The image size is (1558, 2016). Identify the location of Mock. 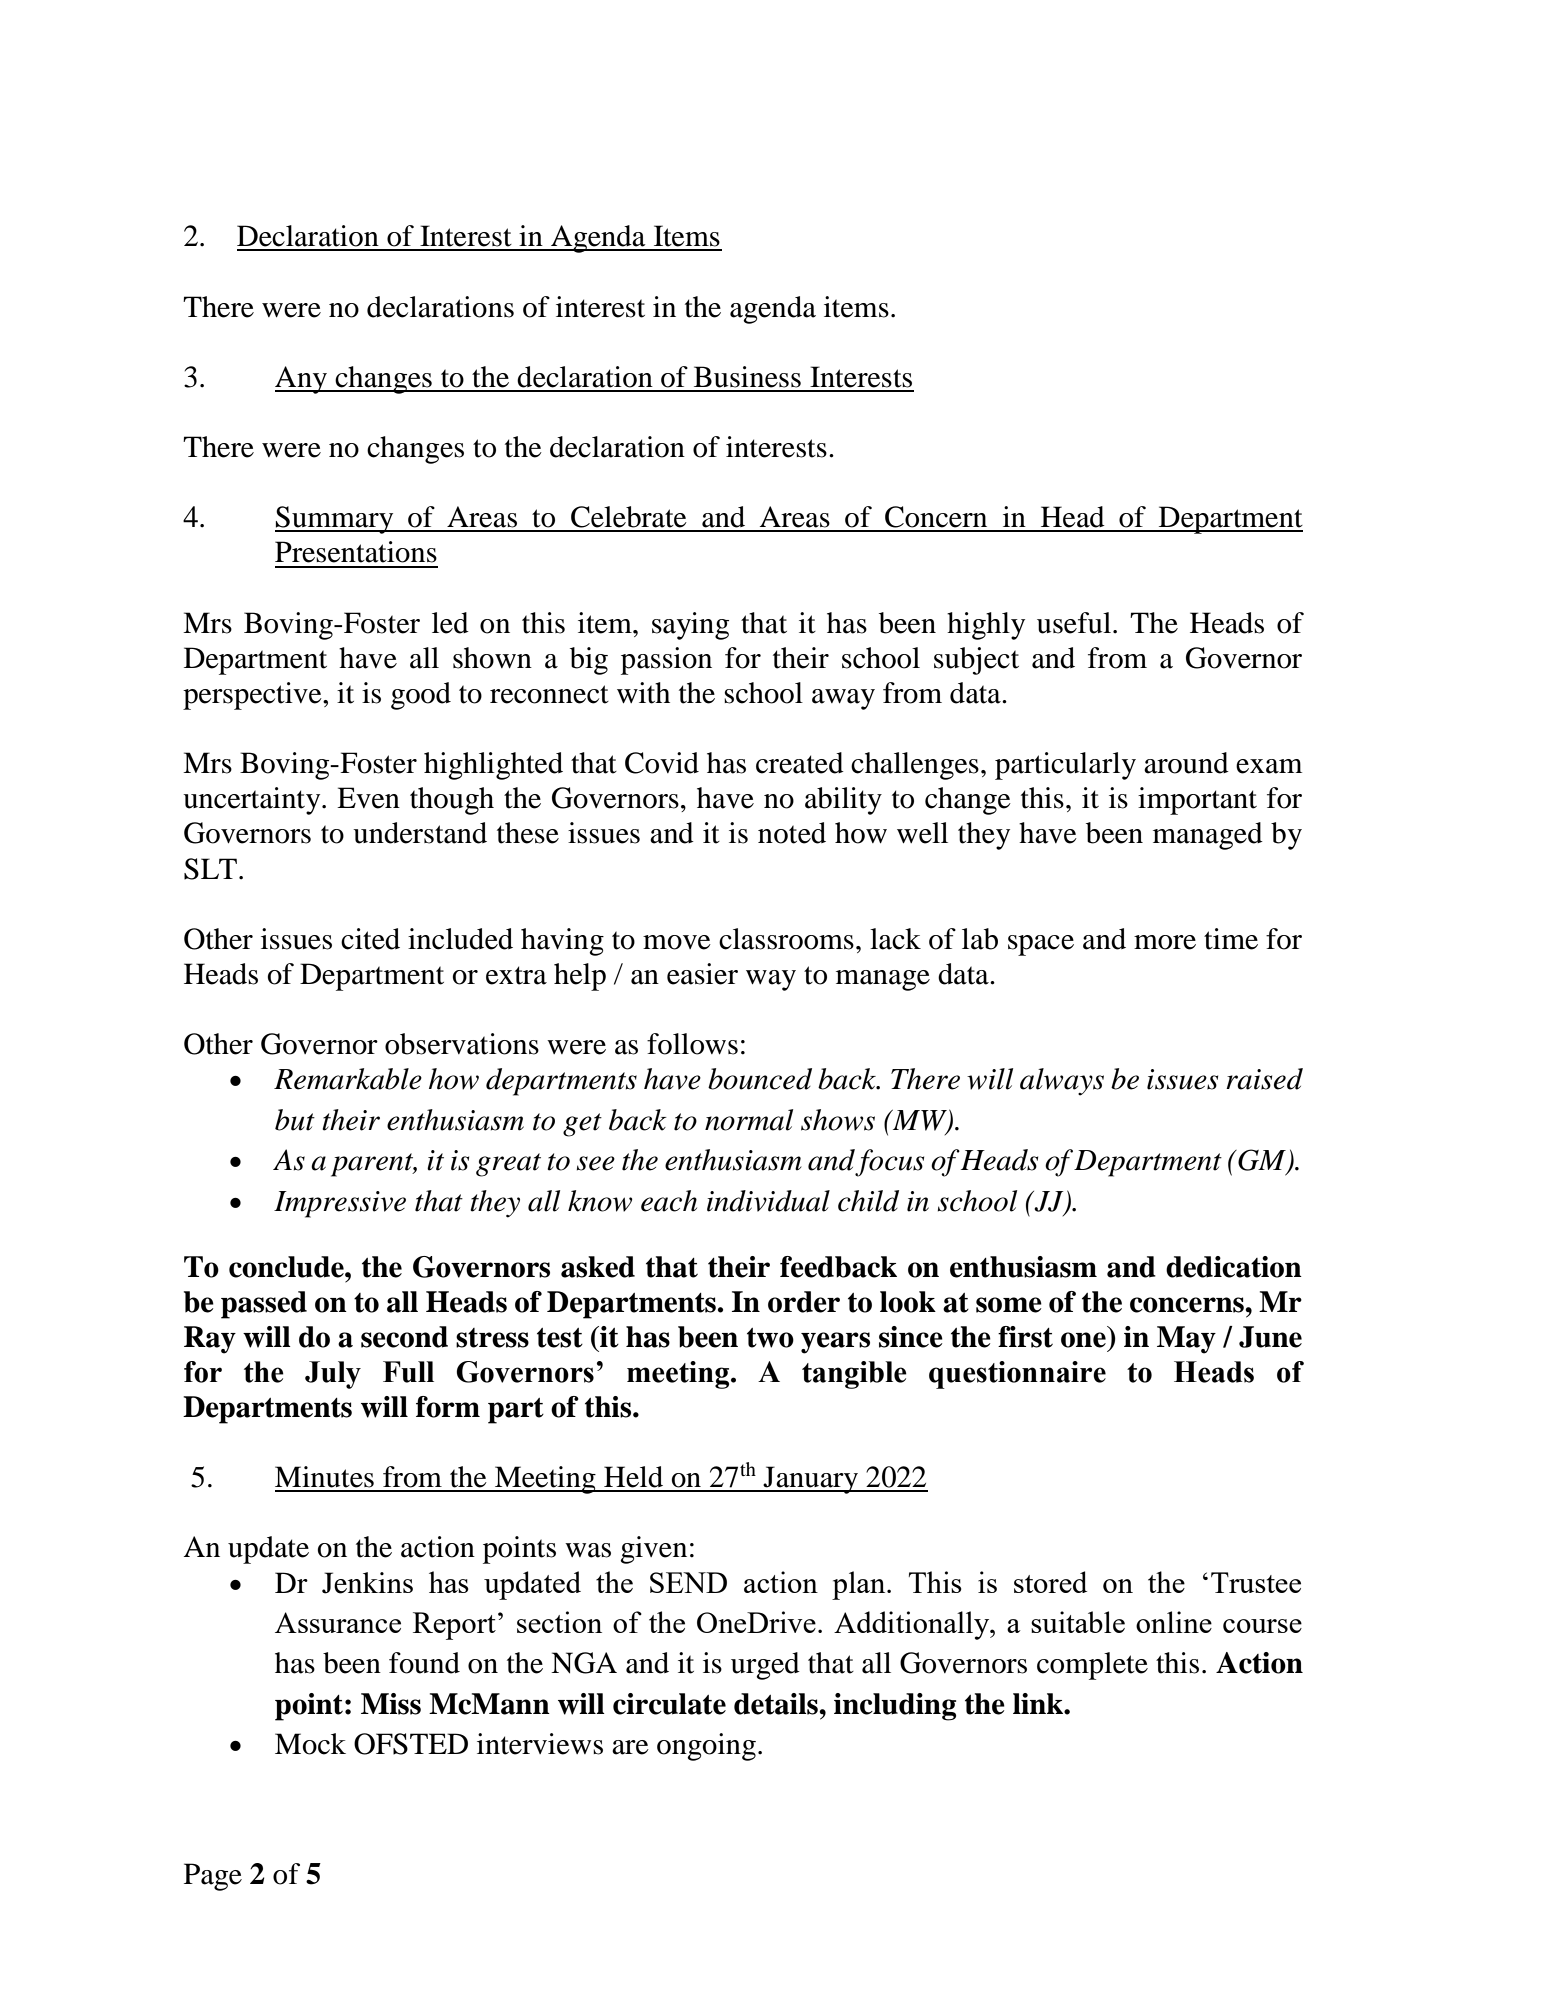
(310, 1744).
